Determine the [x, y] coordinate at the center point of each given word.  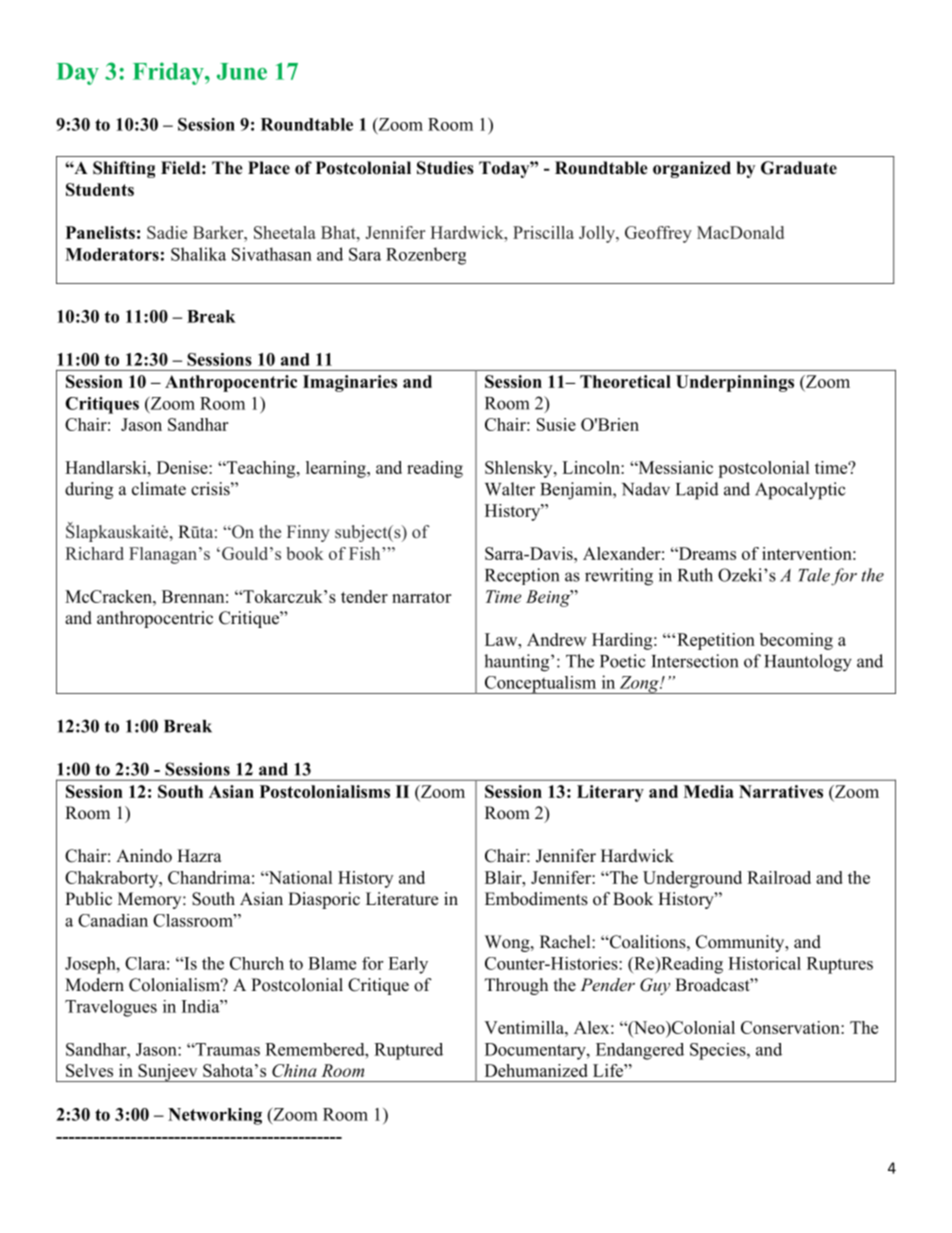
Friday [169, 73]
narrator [421, 597]
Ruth [695, 575]
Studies [445, 168]
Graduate [799, 168]
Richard [94, 553]
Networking [215, 1116]
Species [719, 1051]
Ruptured [408, 1051]
